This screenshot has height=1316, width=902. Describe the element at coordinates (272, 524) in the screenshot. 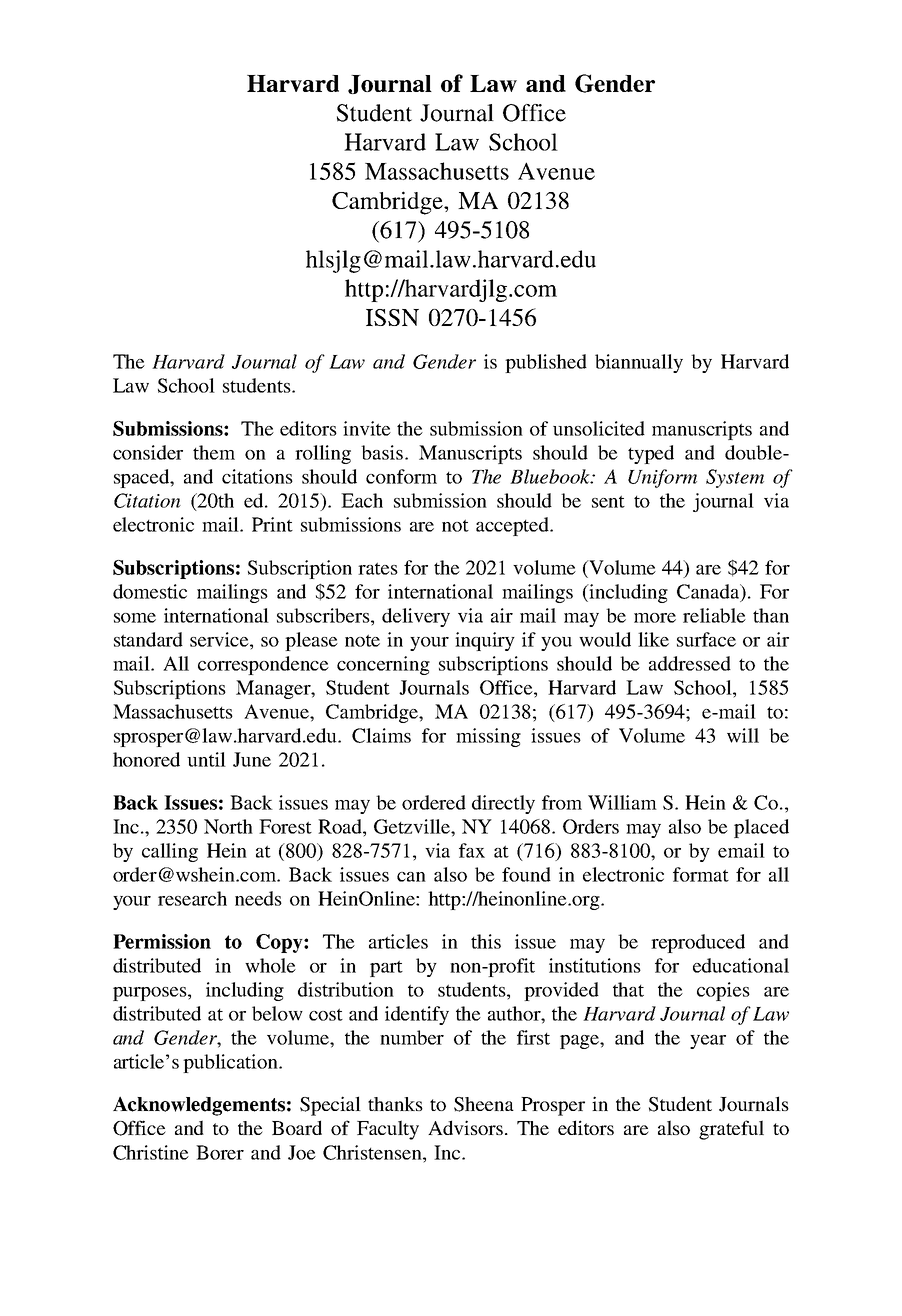

I see `Print` at that location.
